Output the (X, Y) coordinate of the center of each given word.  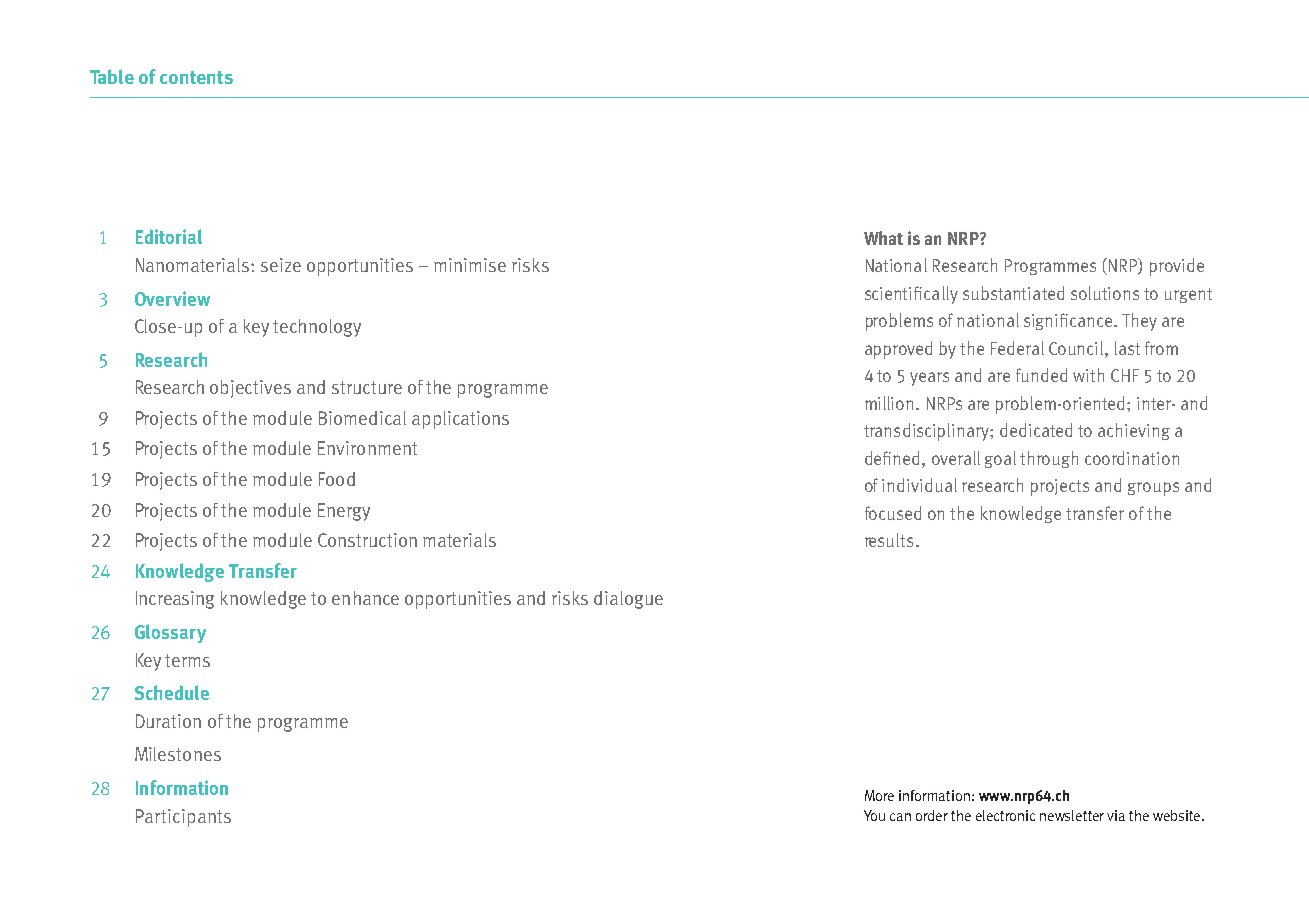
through (1049, 459)
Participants (183, 818)
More (879, 795)
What (883, 238)
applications (460, 420)
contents (196, 77)
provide (1177, 267)
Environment (367, 448)
